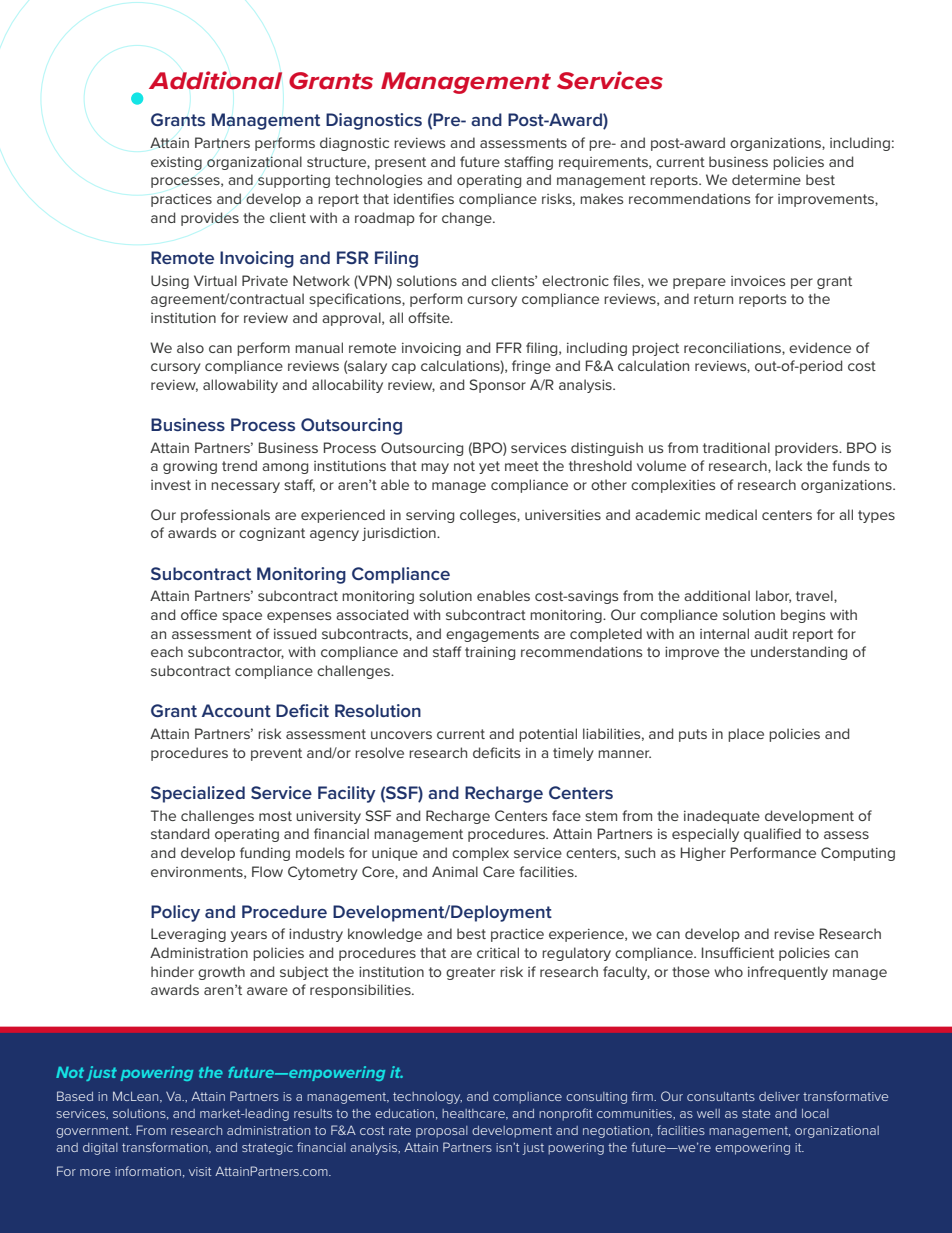 This image has height=1233, width=952. I want to click on existing, so click(176, 163).
